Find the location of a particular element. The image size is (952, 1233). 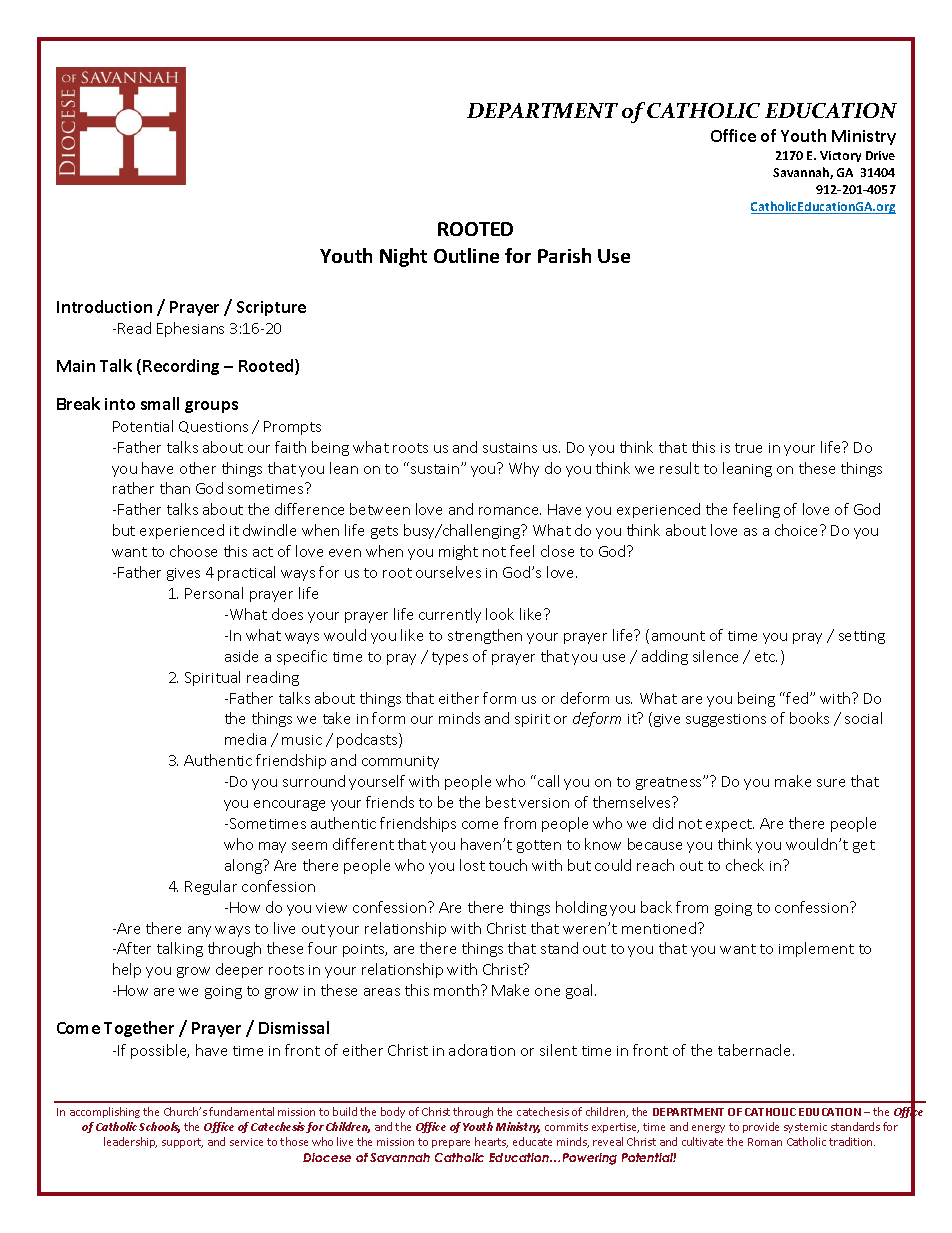

types is located at coordinates (450, 658).
